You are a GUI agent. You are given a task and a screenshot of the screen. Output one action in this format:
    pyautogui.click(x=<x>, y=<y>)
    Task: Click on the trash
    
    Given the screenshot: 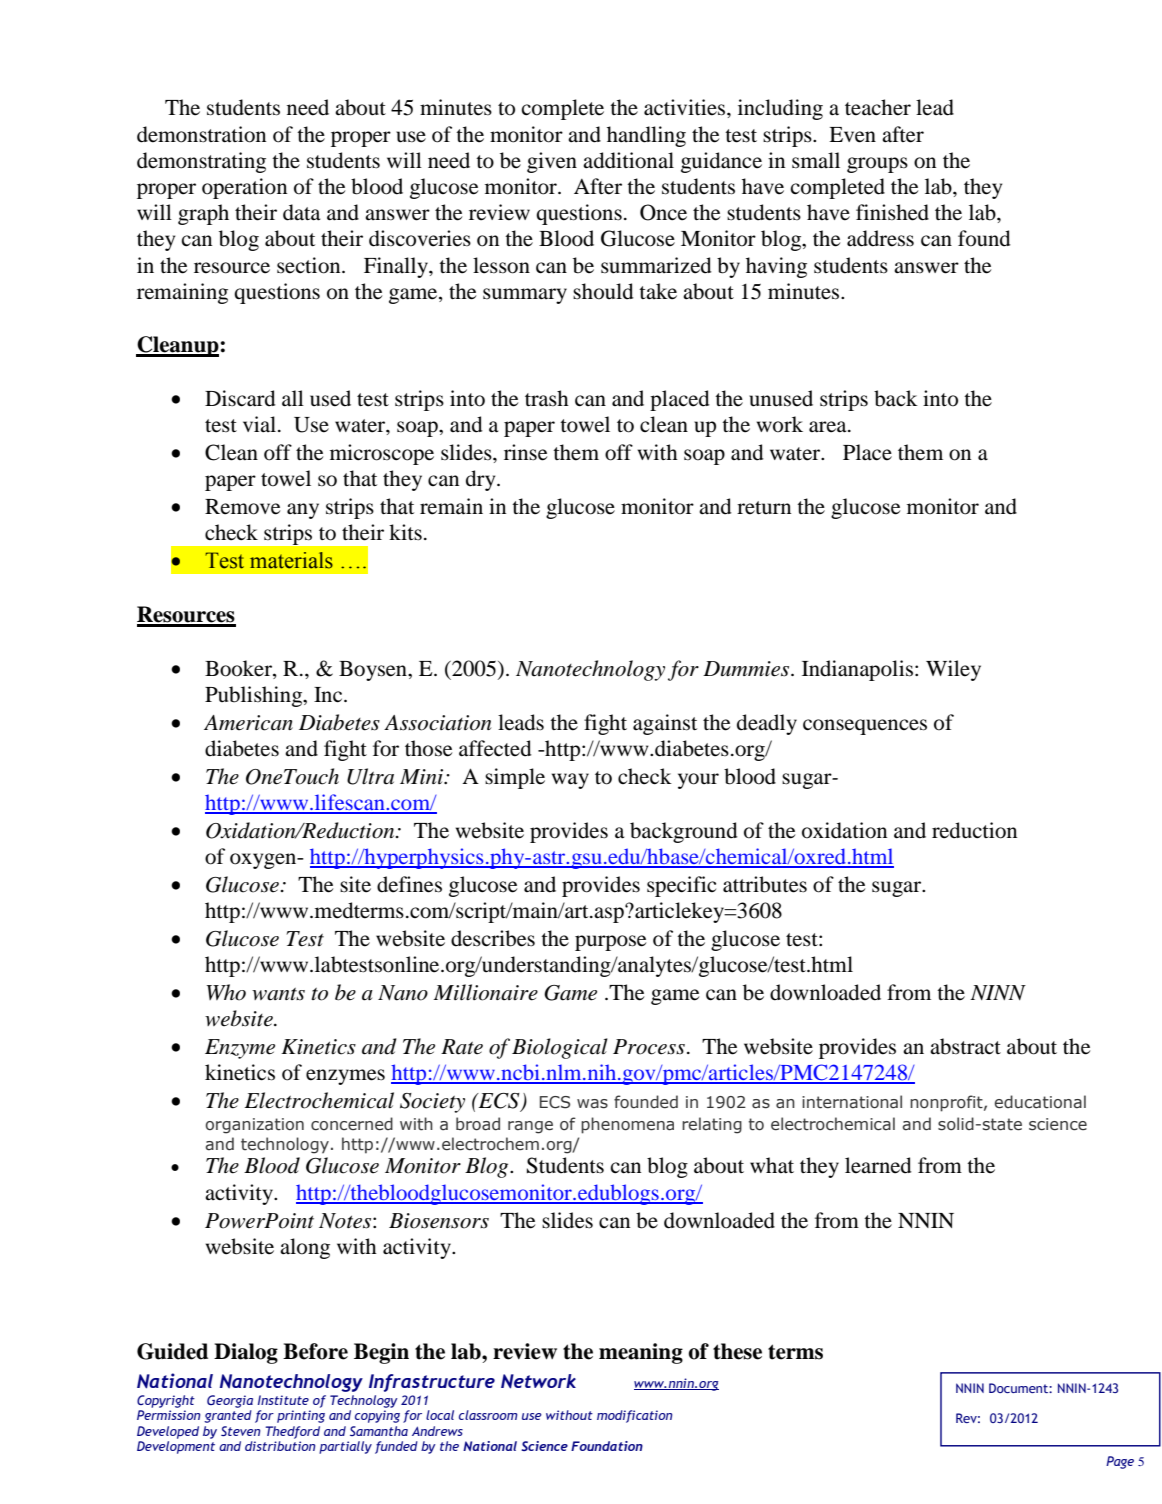 What is the action you would take?
    pyautogui.click(x=547, y=398)
